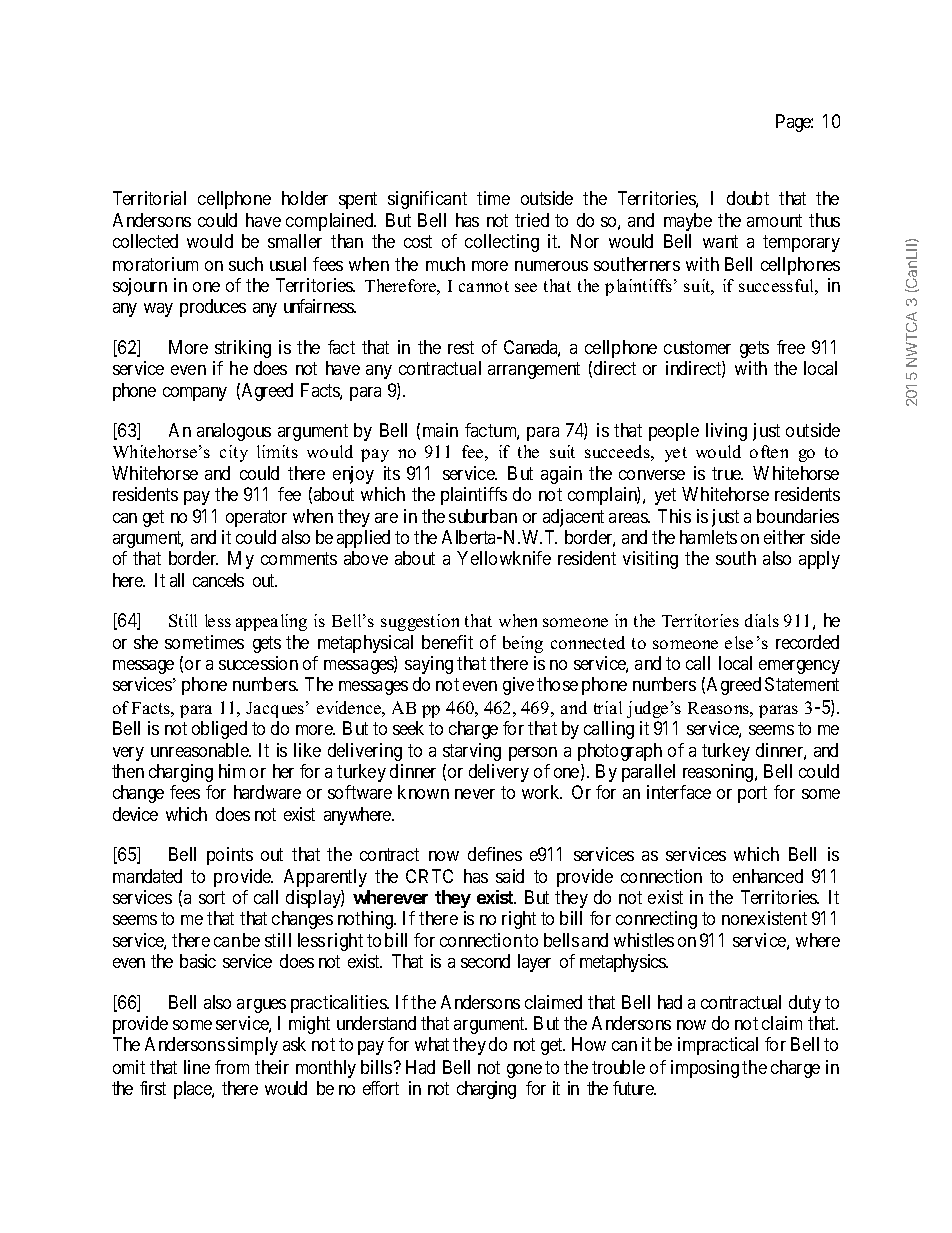 The width and height of the image is (952, 1233). I want to click on want, so click(720, 242).
